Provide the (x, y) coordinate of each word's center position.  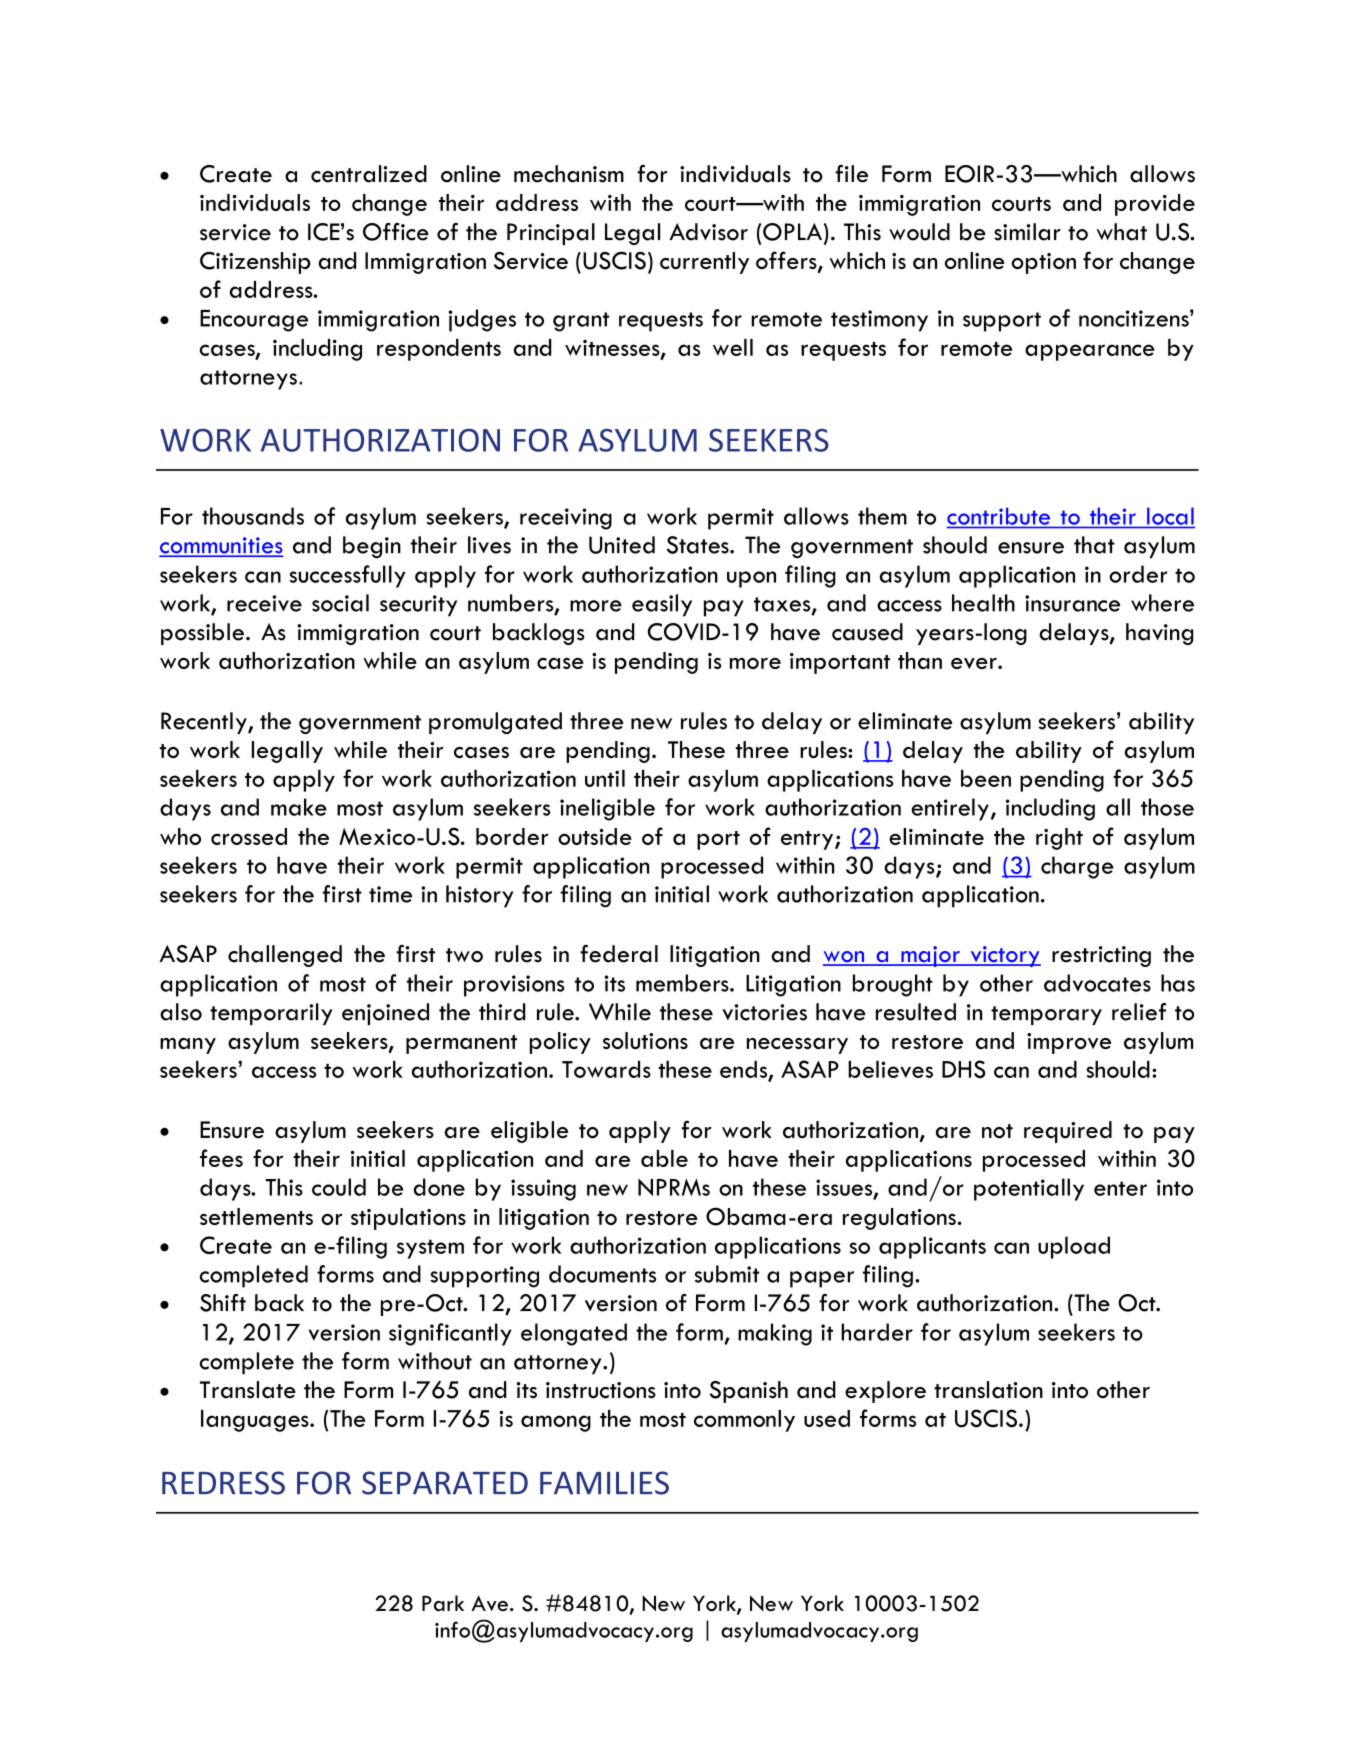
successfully (347, 576)
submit (727, 1274)
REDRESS (223, 1483)
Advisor (708, 232)
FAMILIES (604, 1483)
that (1094, 545)
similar (1027, 232)
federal (619, 954)
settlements (256, 1216)
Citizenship (255, 263)
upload (1074, 1247)
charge (1077, 867)
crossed (249, 836)
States (699, 545)
